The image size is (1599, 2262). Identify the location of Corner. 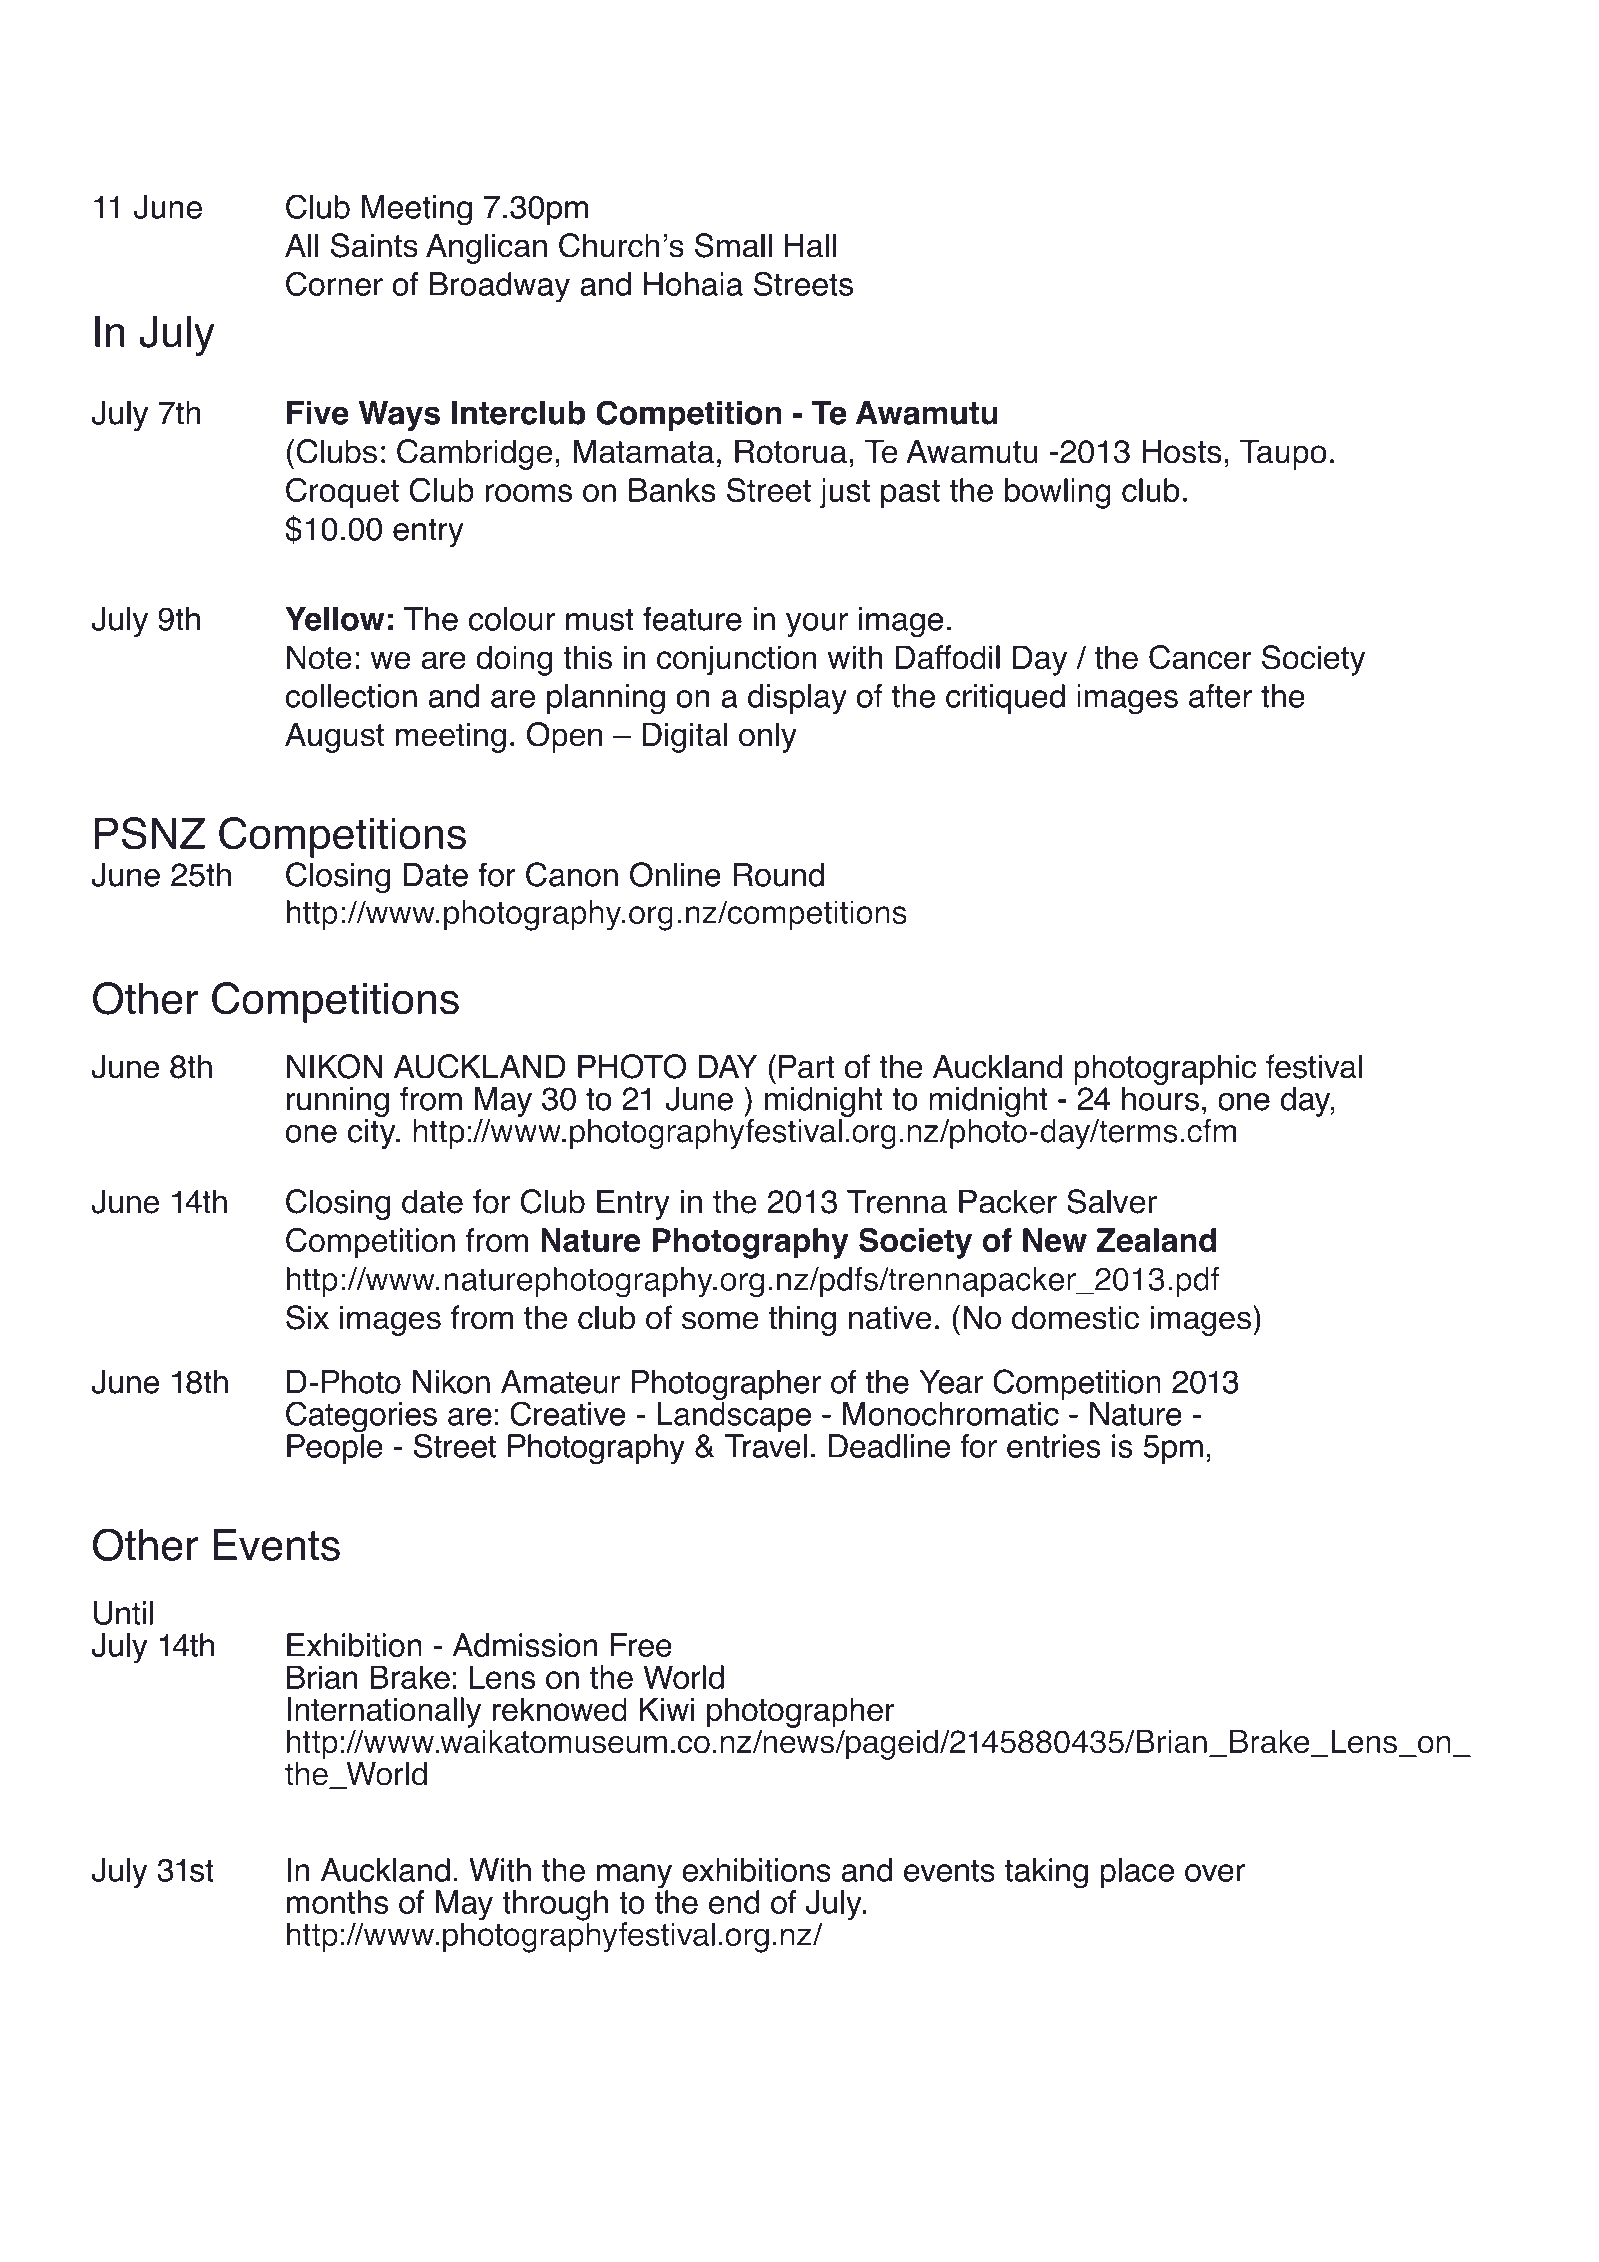
(334, 283).
